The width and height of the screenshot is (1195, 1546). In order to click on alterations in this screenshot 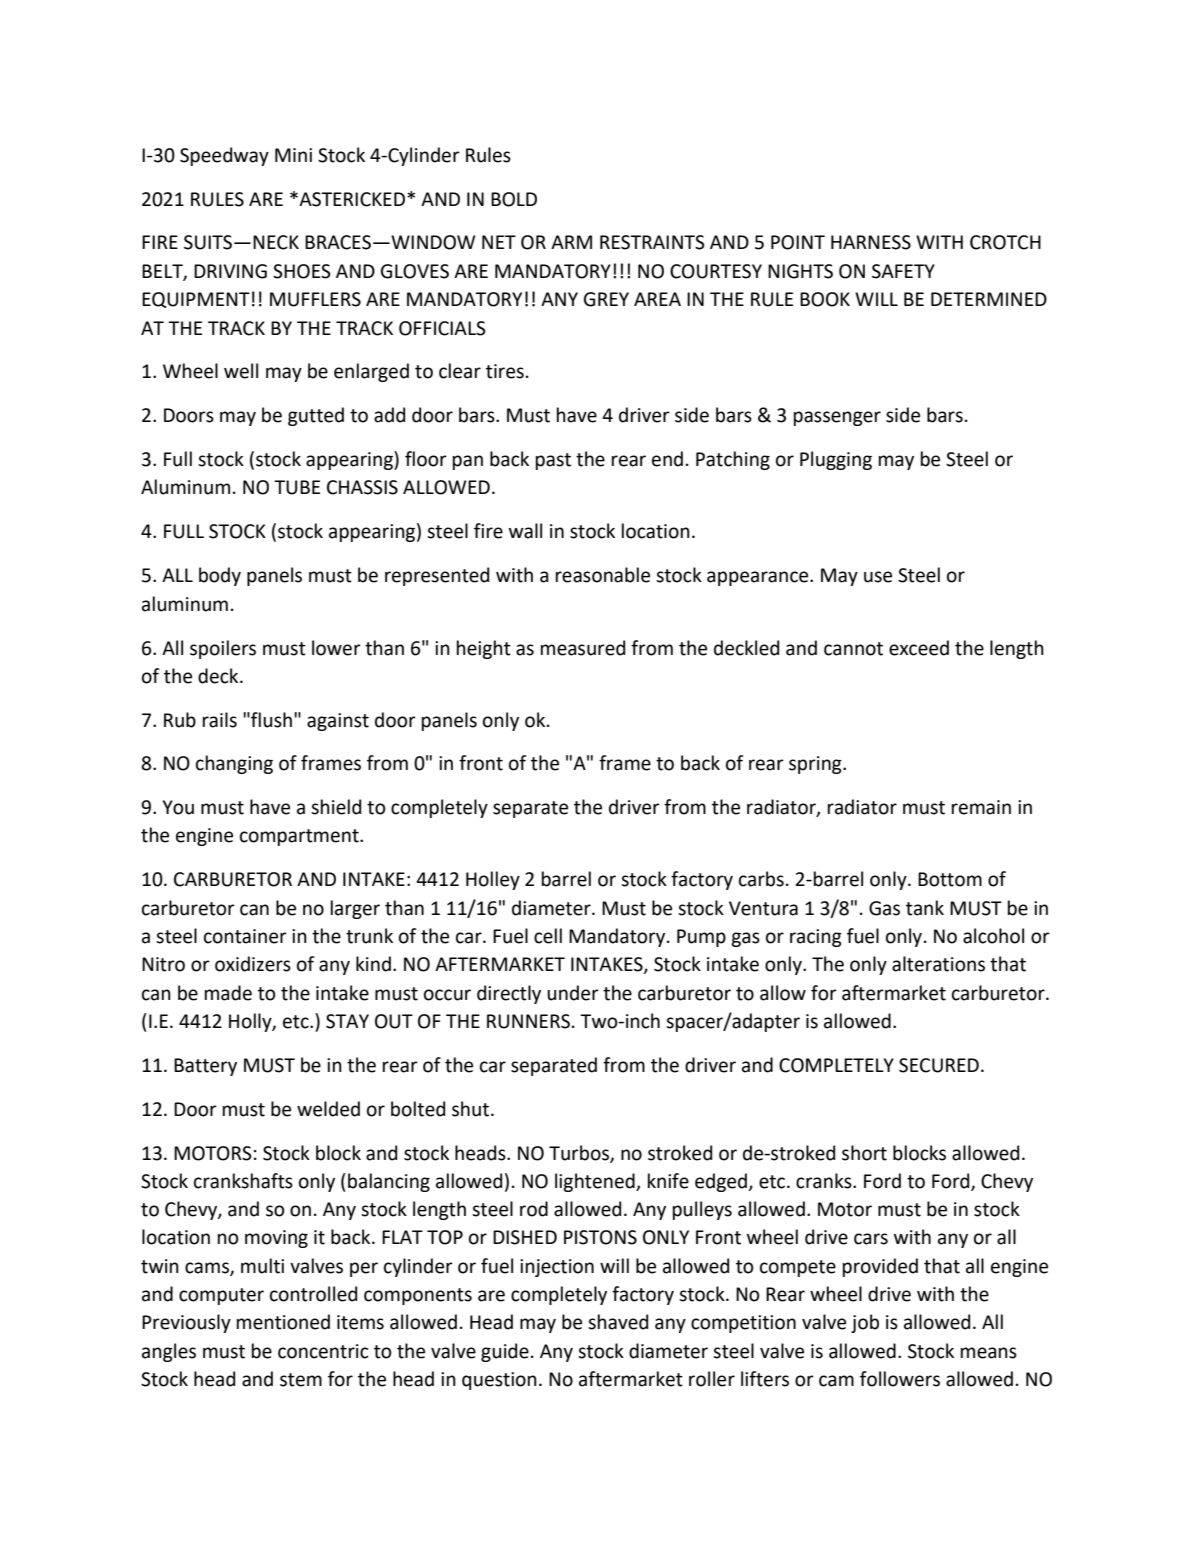, I will do `click(938, 964)`.
